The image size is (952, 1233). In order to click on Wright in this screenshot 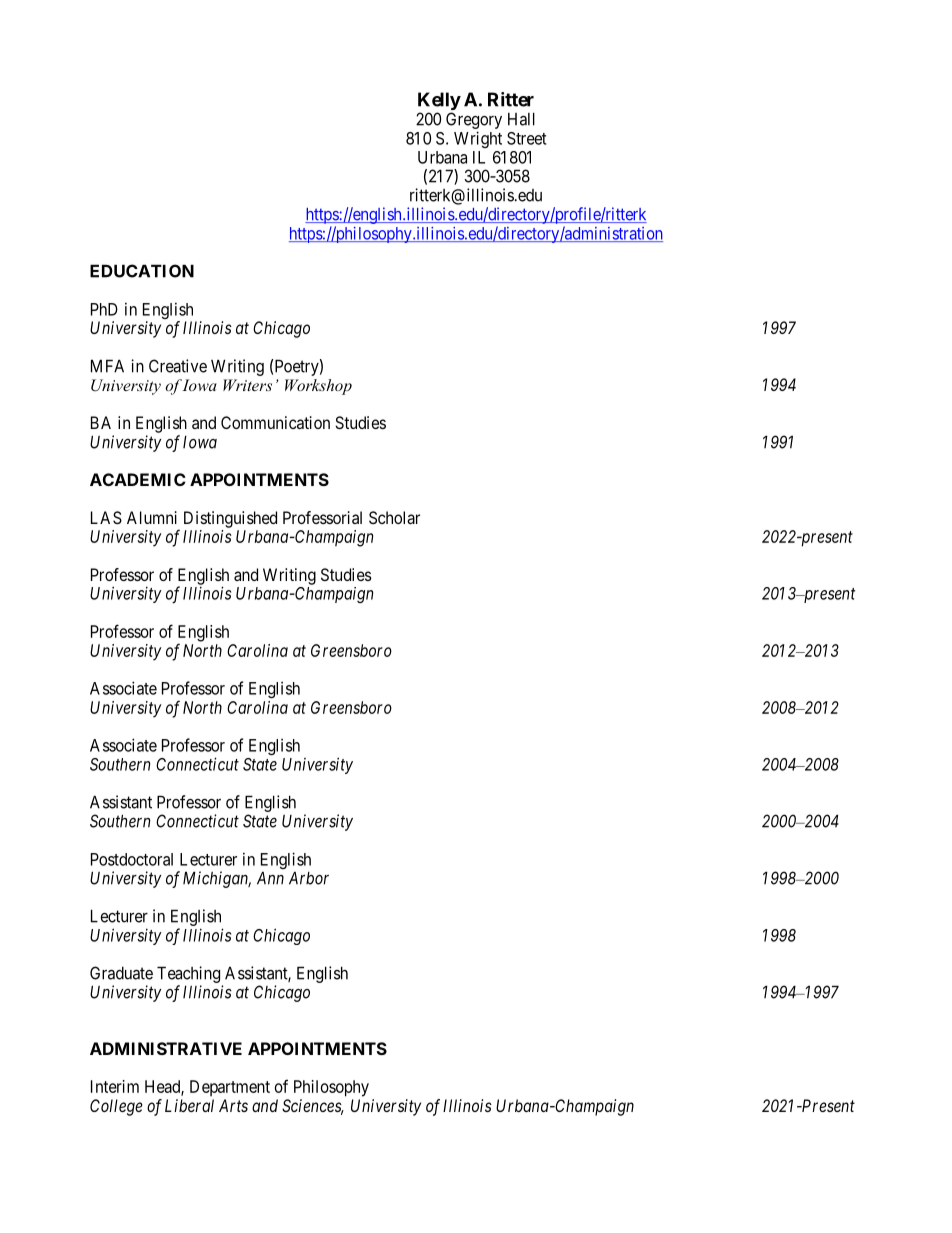, I will do `click(478, 139)`.
